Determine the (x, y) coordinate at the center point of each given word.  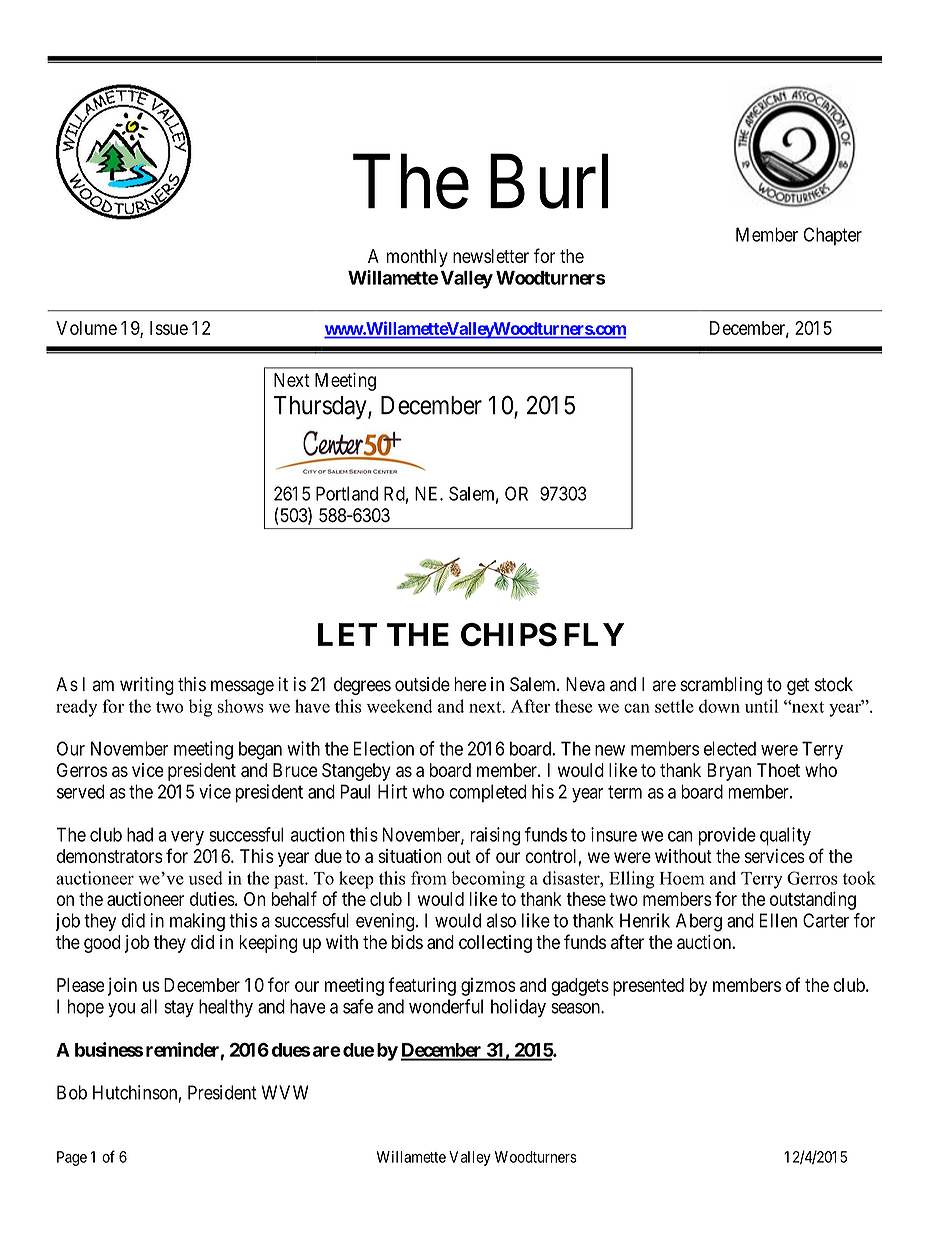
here (470, 684)
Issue (169, 328)
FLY (594, 634)
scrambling (721, 686)
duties (212, 899)
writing (147, 686)
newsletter (491, 256)
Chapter (833, 236)
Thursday (321, 408)
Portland (347, 493)
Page (72, 1158)
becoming (488, 880)
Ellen (778, 920)
